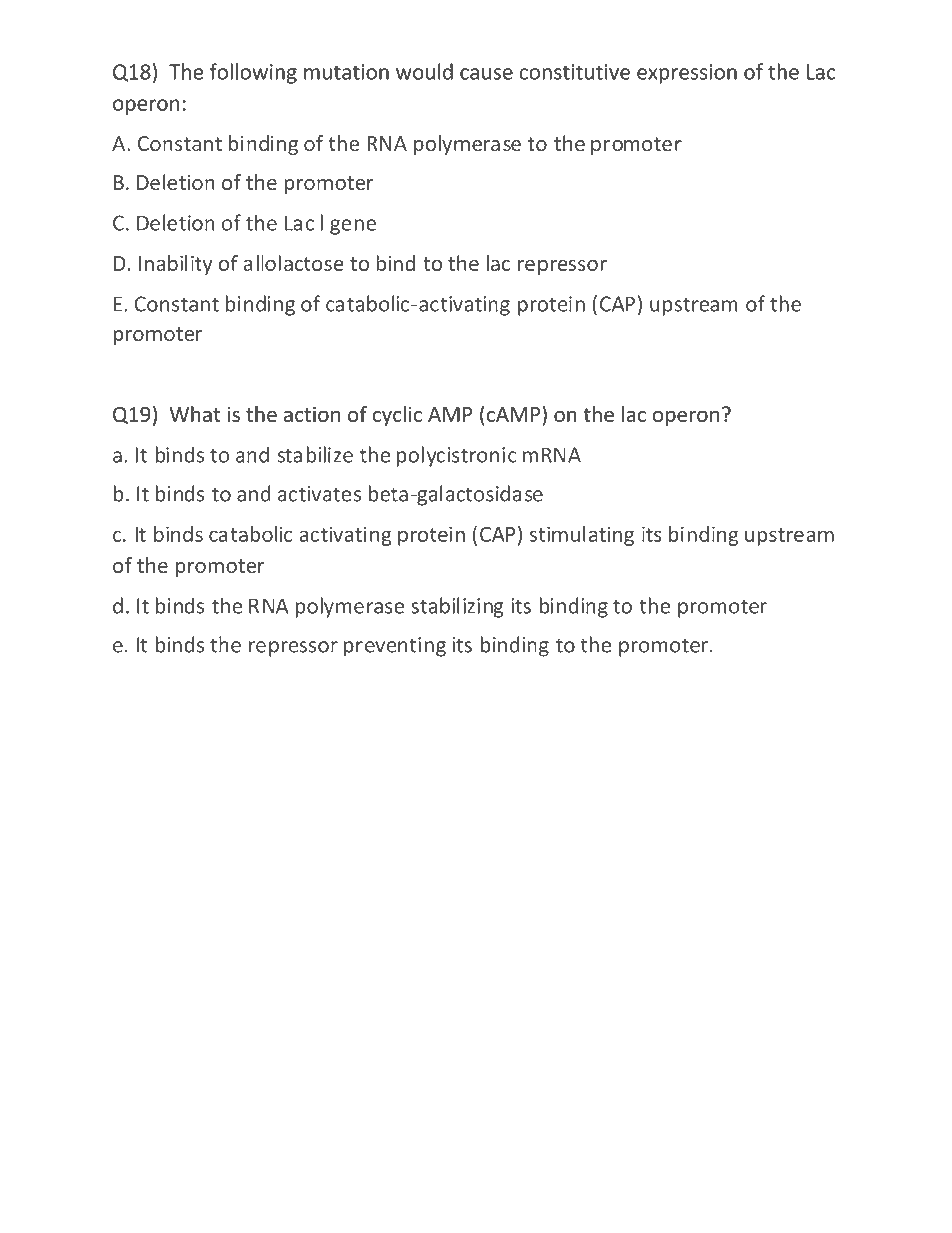 The height and width of the document is (1233, 952). Describe the element at coordinates (457, 607) in the document. I see `stabilizing` at that location.
